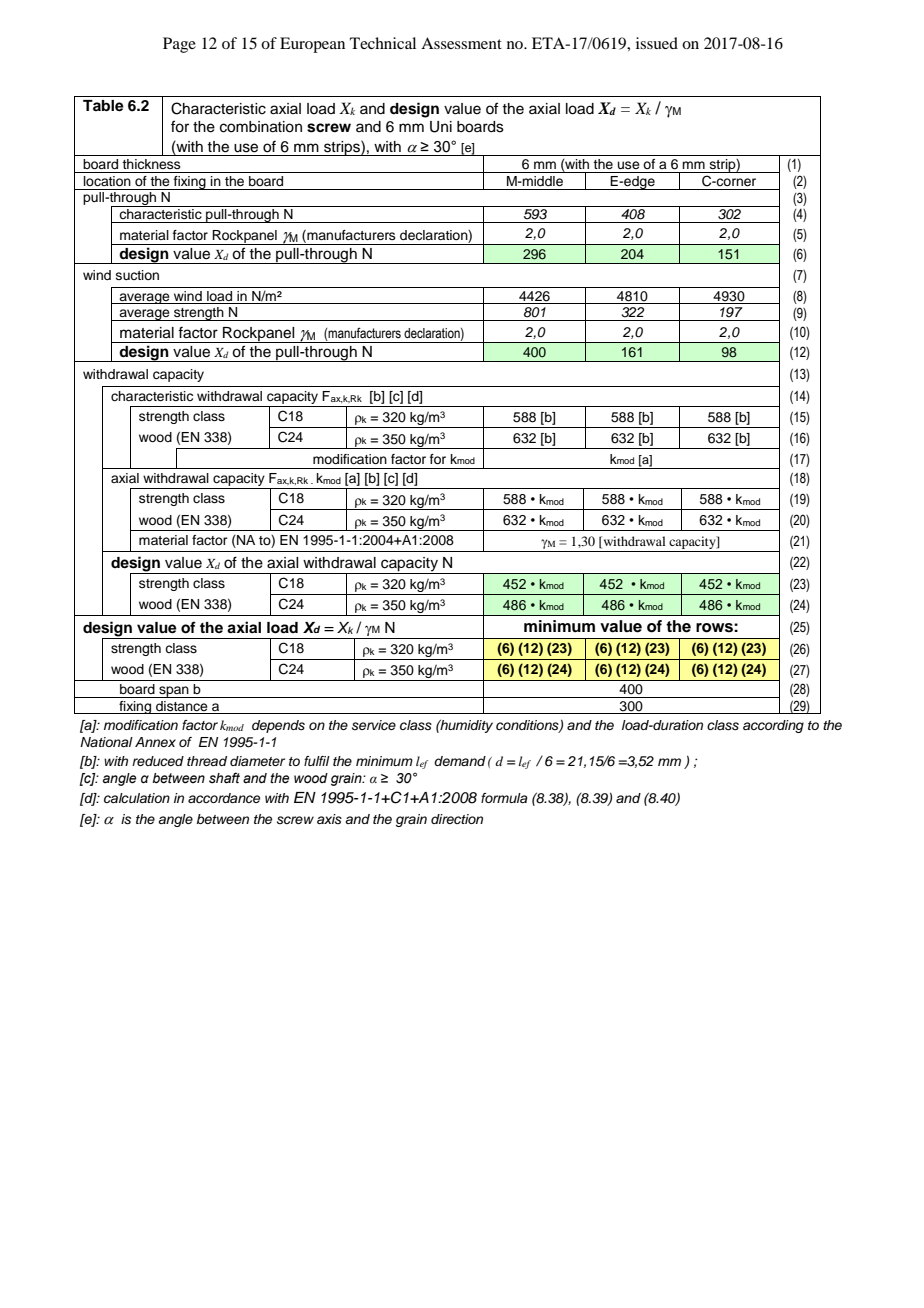 The height and width of the screenshot is (1308, 924). I want to click on Page, so click(179, 45).
